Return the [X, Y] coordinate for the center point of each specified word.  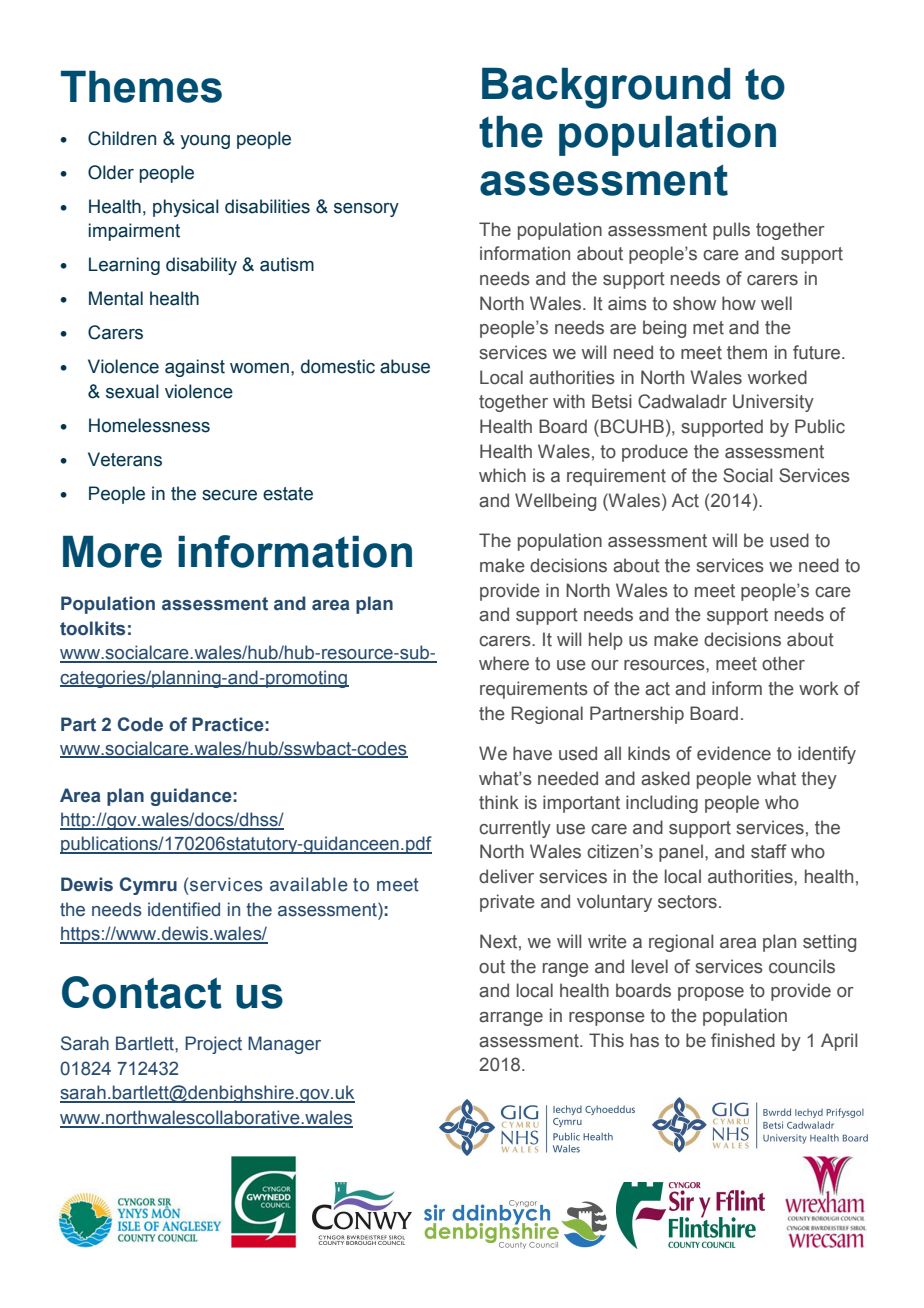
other [783, 663]
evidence [734, 753]
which [502, 475]
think [499, 802]
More [112, 551]
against [195, 368]
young [205, 142]
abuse [405, 366]
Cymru [148, 886]
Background [606, 88]
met [708, 328]
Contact [142, 992]
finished [743, 1040]
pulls [731, 231]
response [607, 1019]
